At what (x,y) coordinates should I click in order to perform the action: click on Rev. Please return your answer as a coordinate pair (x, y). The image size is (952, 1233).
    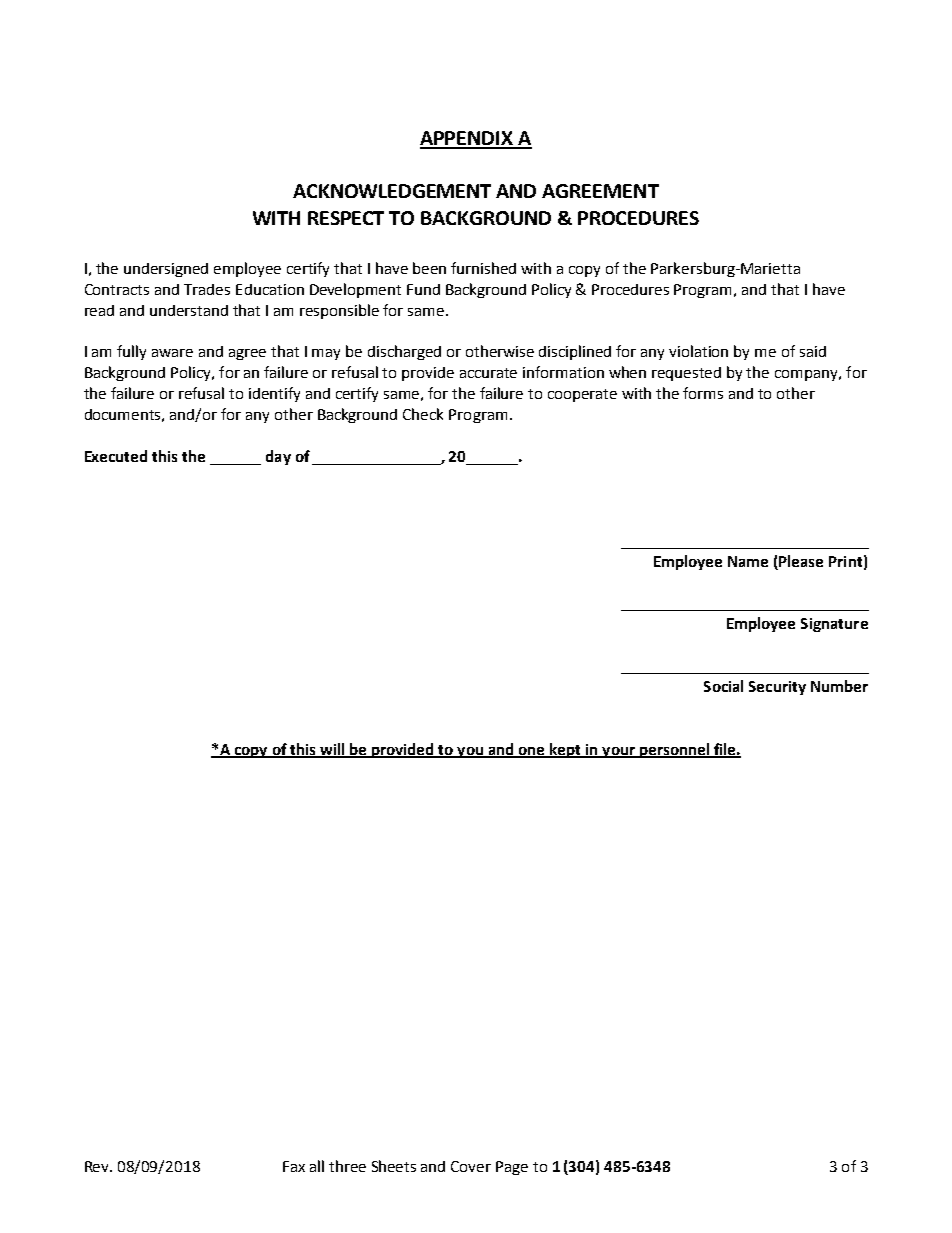
    Looking at the image, I should click on (98, 1166).
